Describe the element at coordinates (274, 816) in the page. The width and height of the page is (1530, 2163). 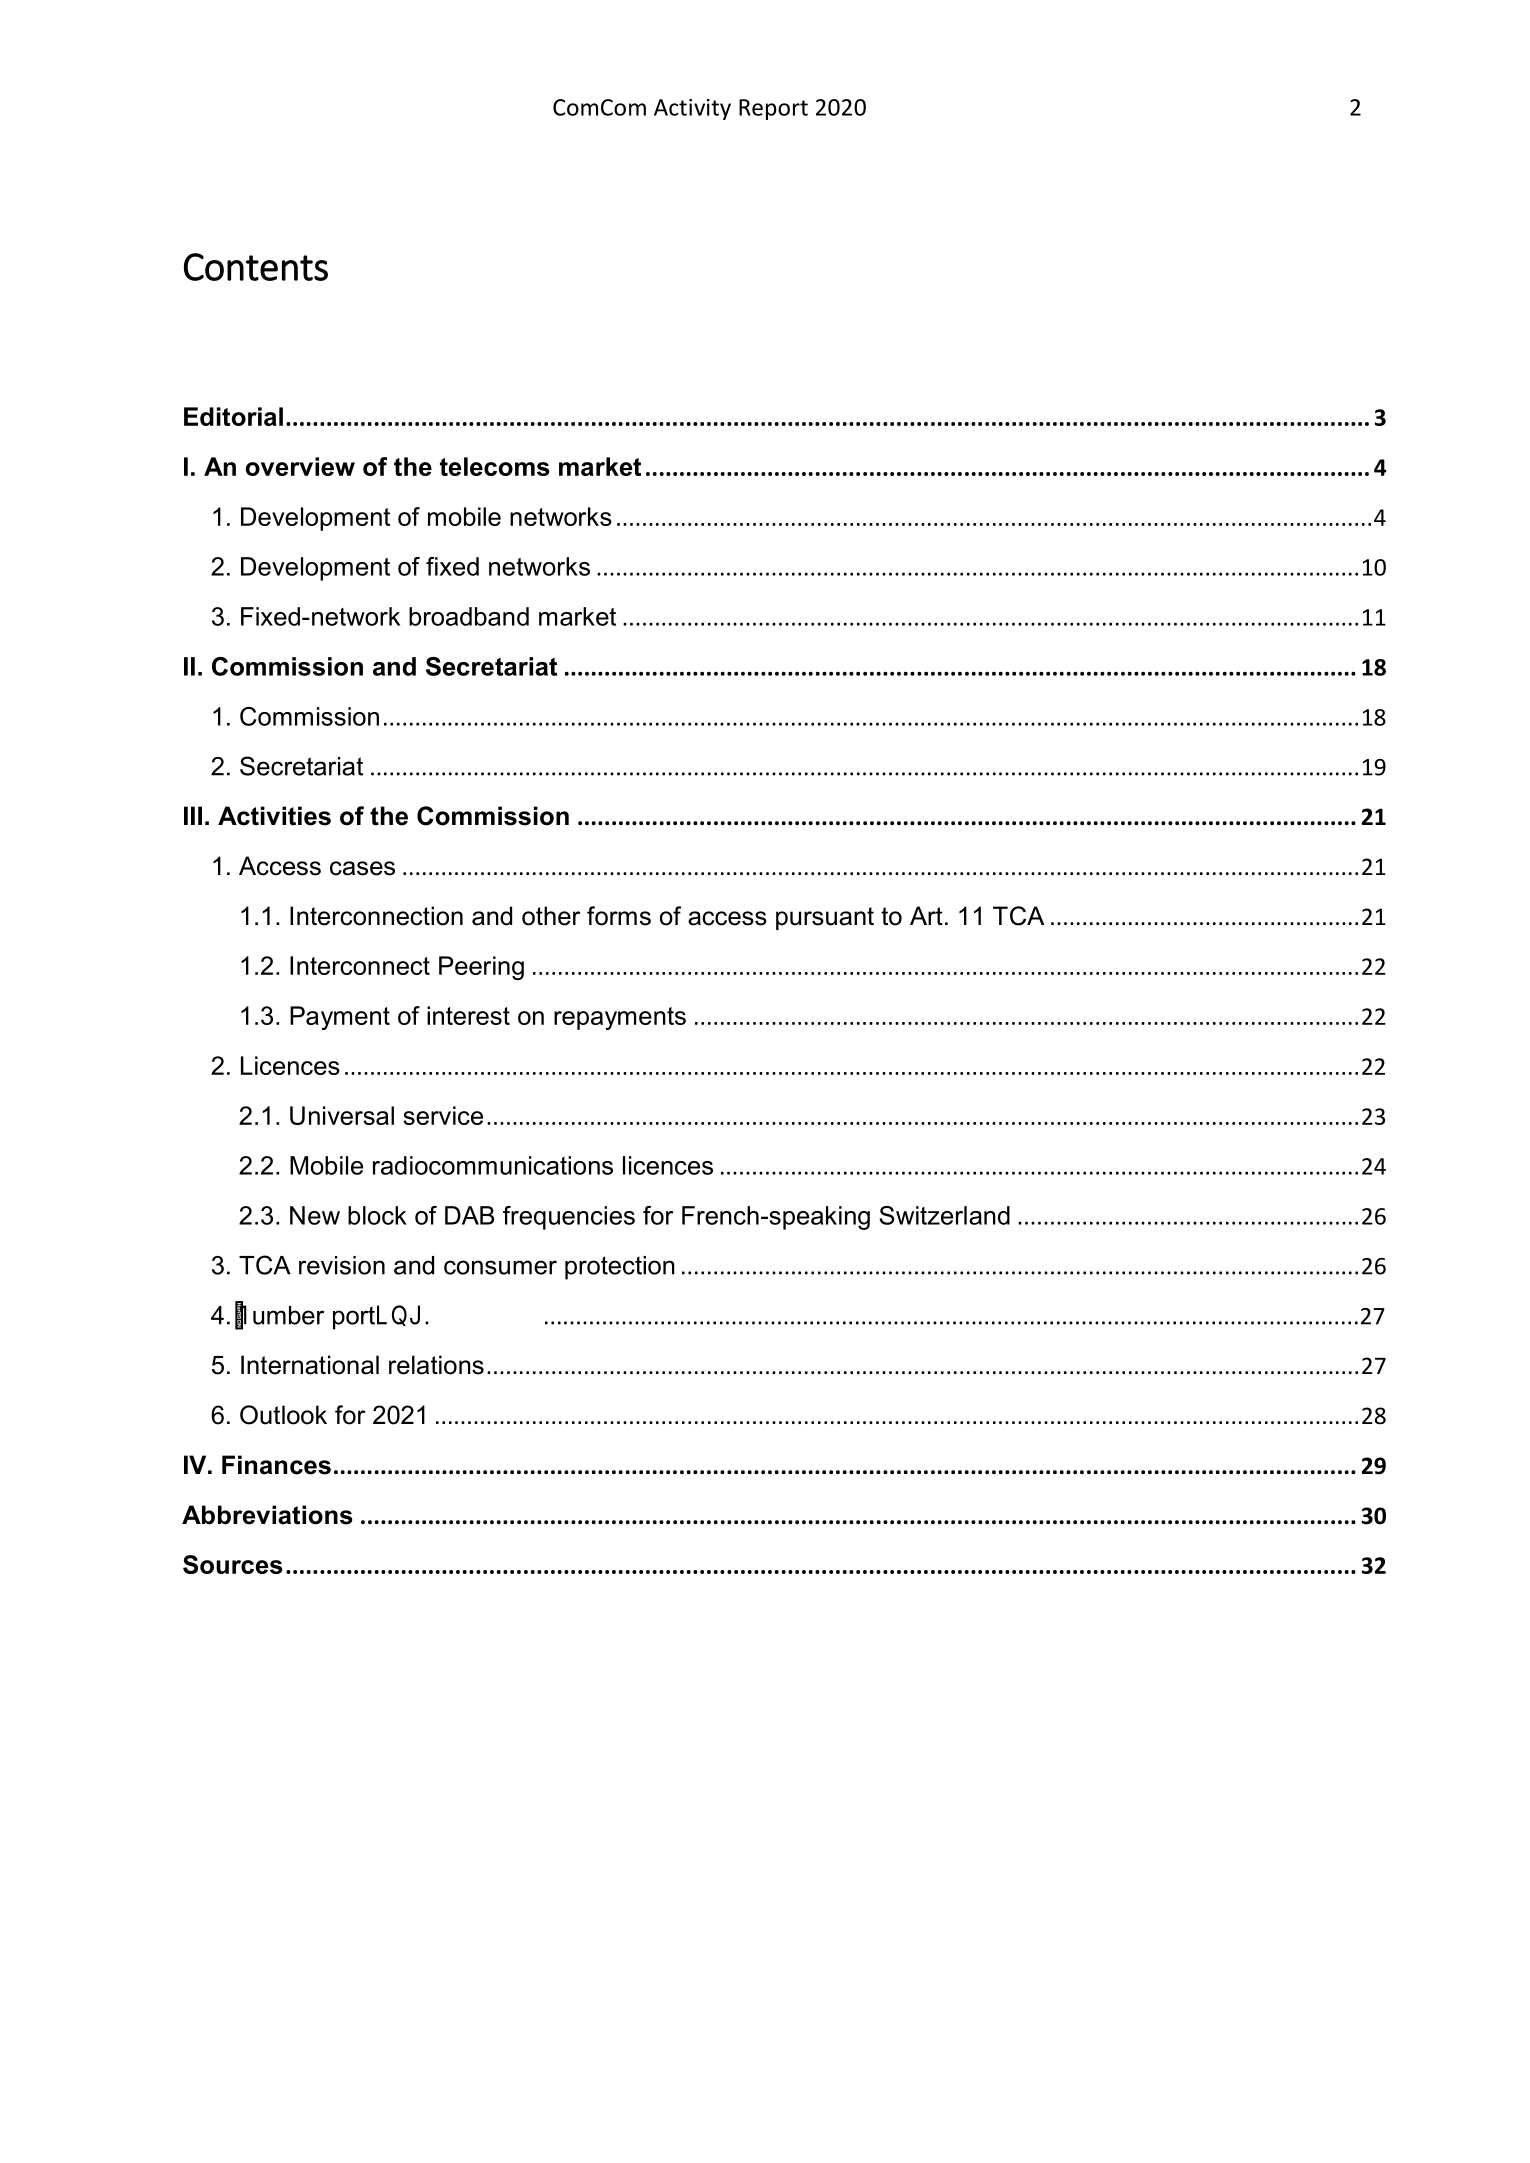
I see `Activities` at that location.
